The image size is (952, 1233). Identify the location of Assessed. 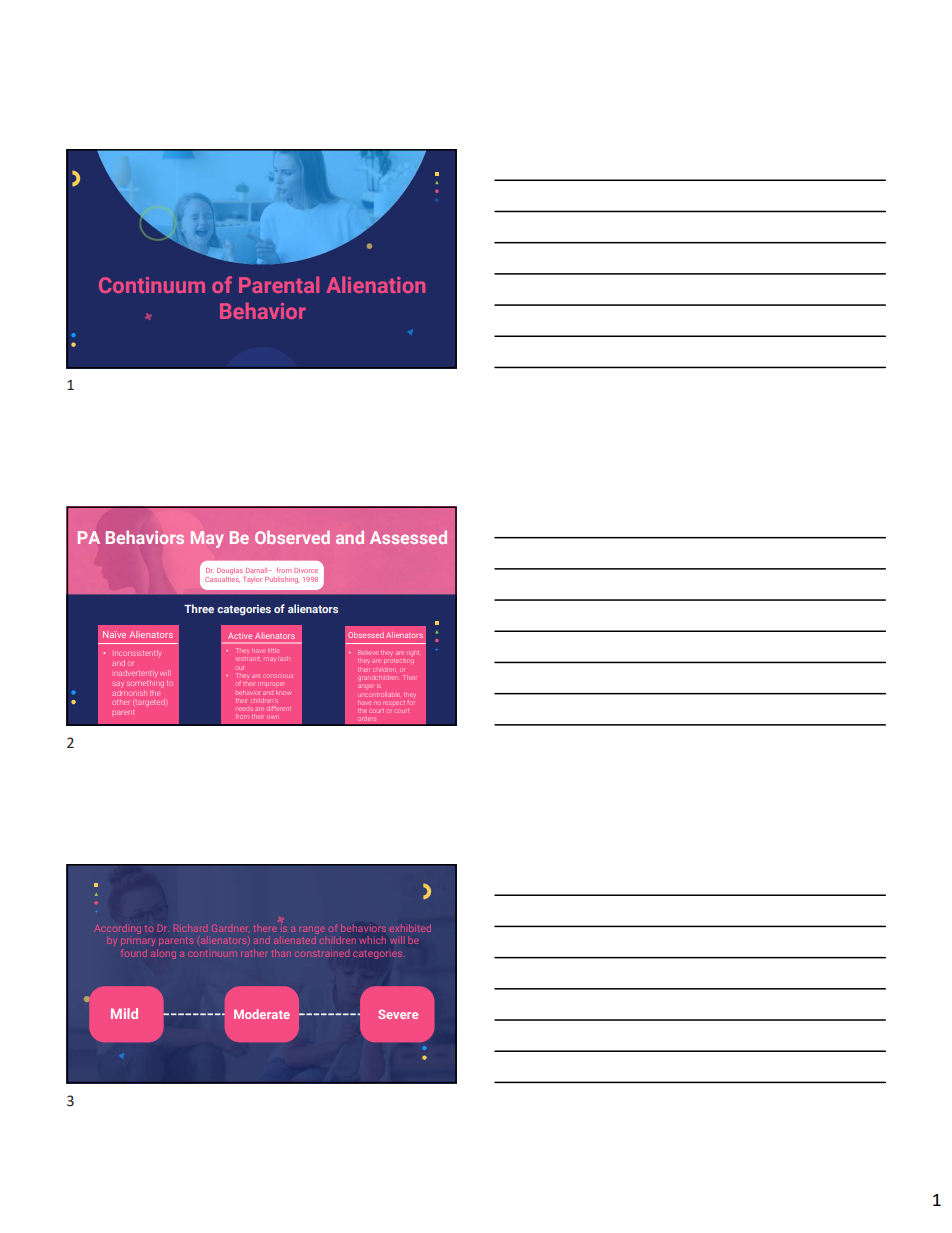
(408, 537).
